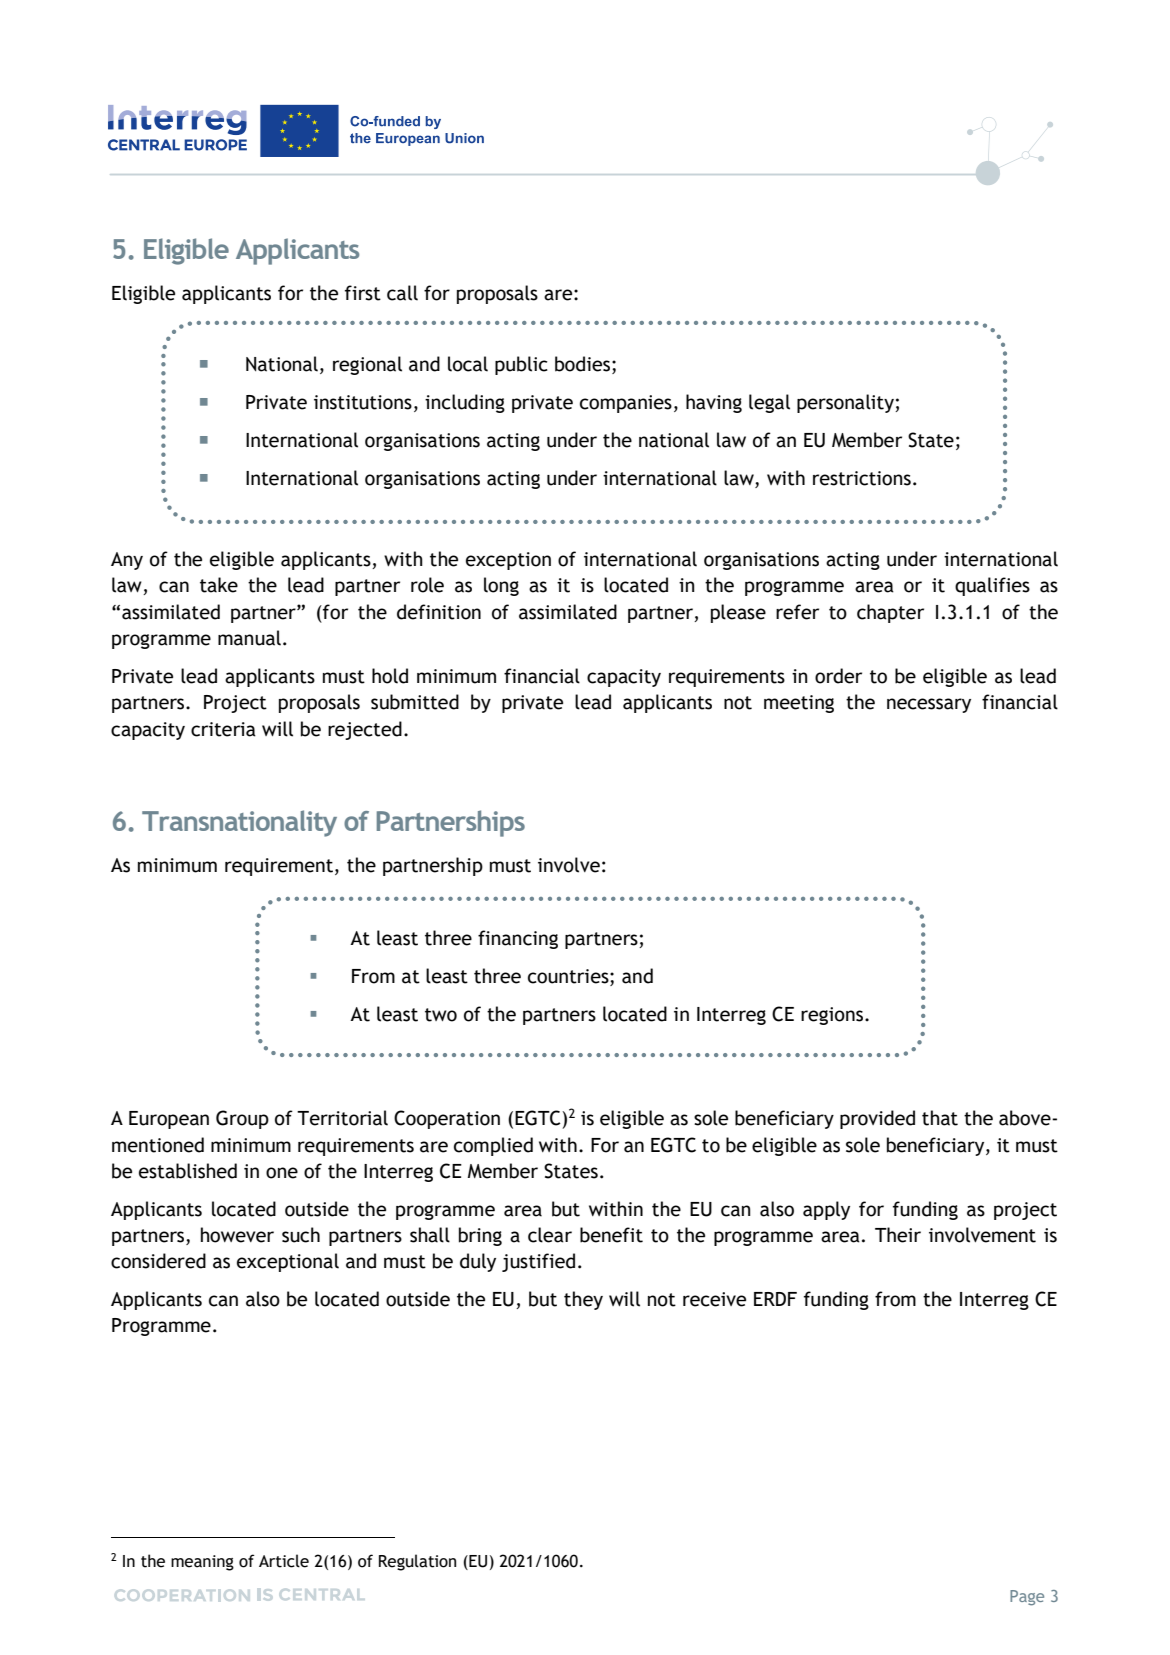  What do you see at coordinates (518, 939) in the page?
I see `financing` at bounding box center [518, 939].
